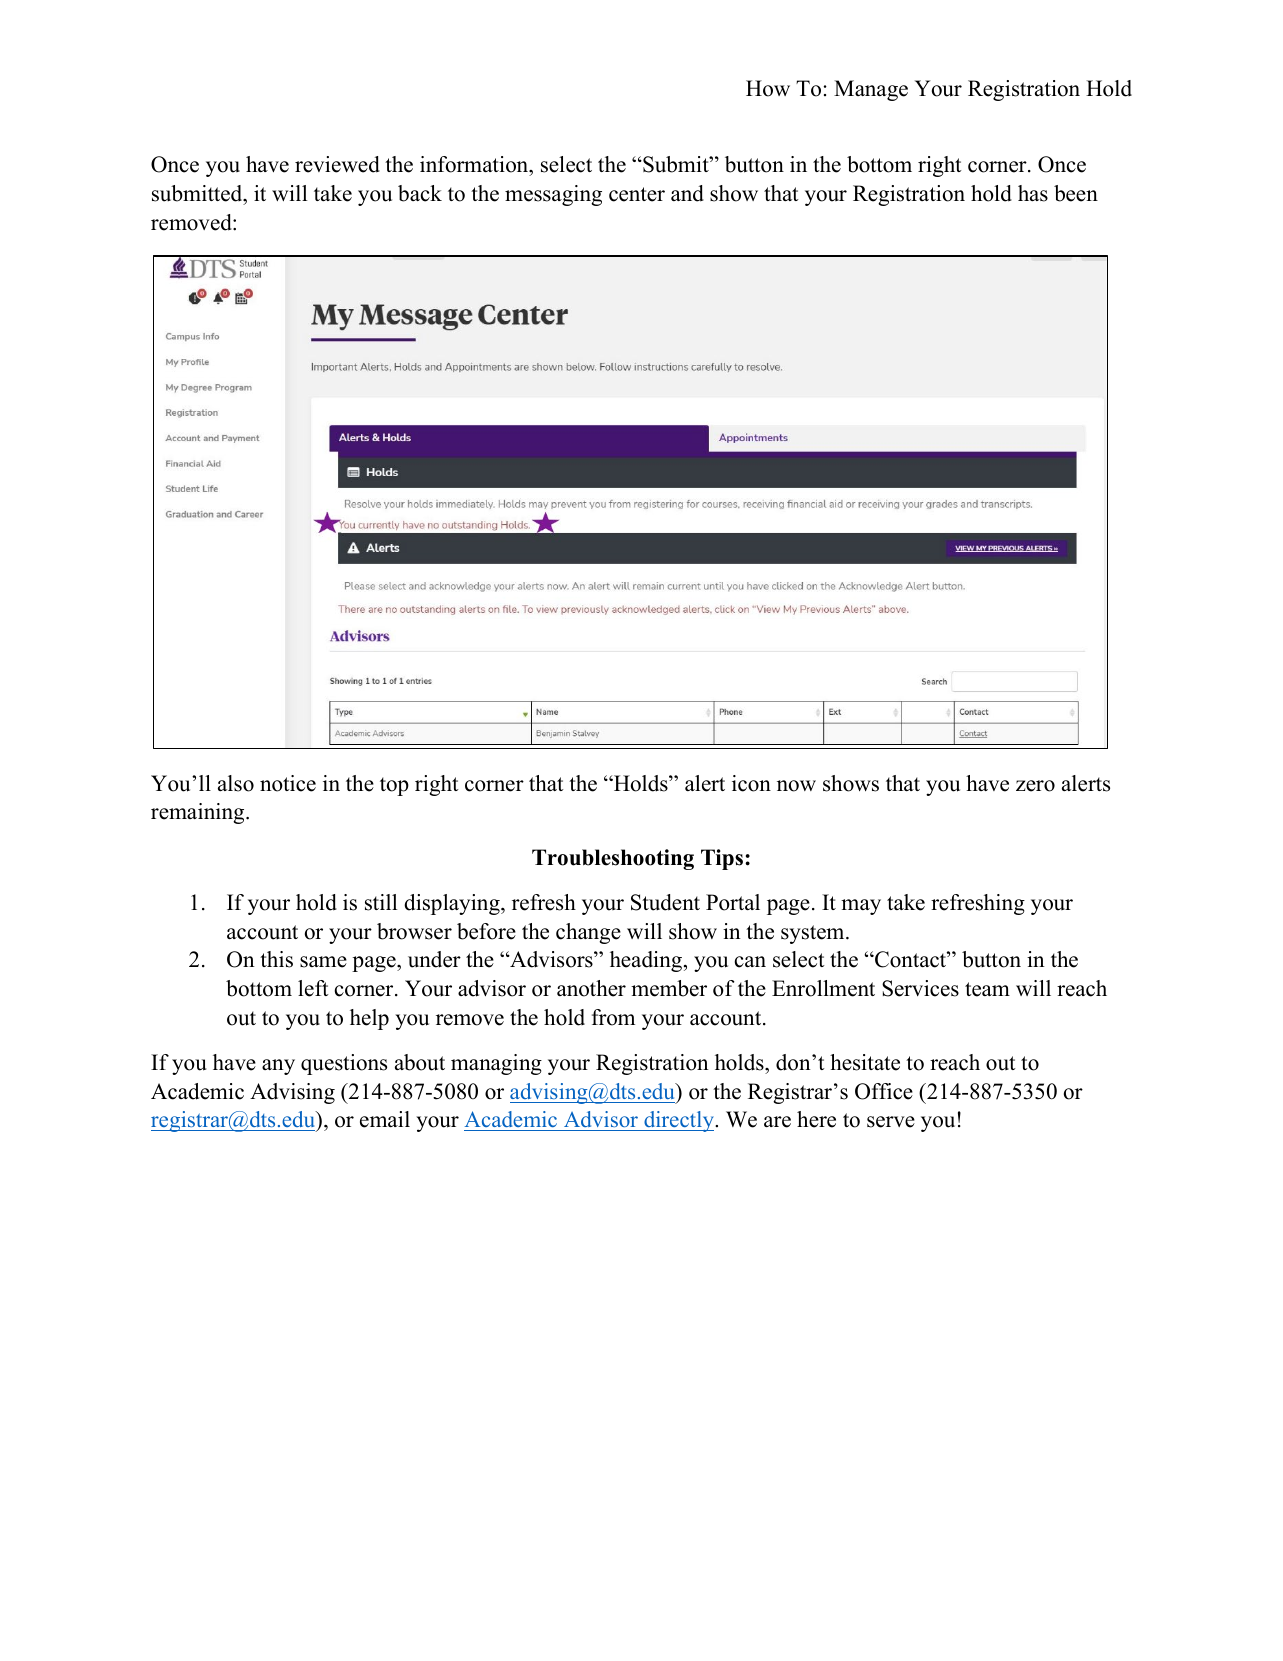  Describe the element at coordinates (278, 1067) in the document. I see `any` at that location.
